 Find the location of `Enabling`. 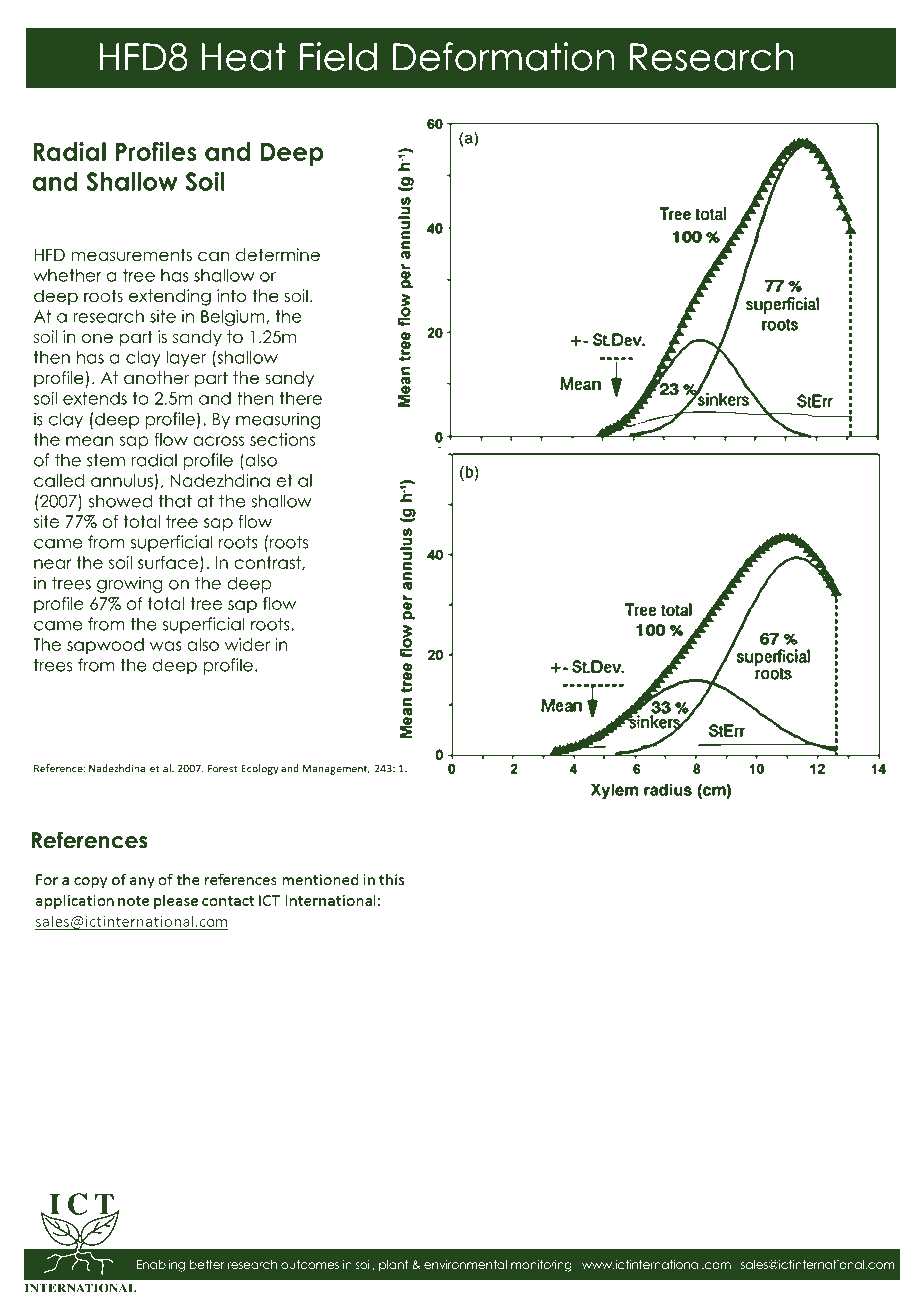

Enabling is located at coordinates (161, 1266).
